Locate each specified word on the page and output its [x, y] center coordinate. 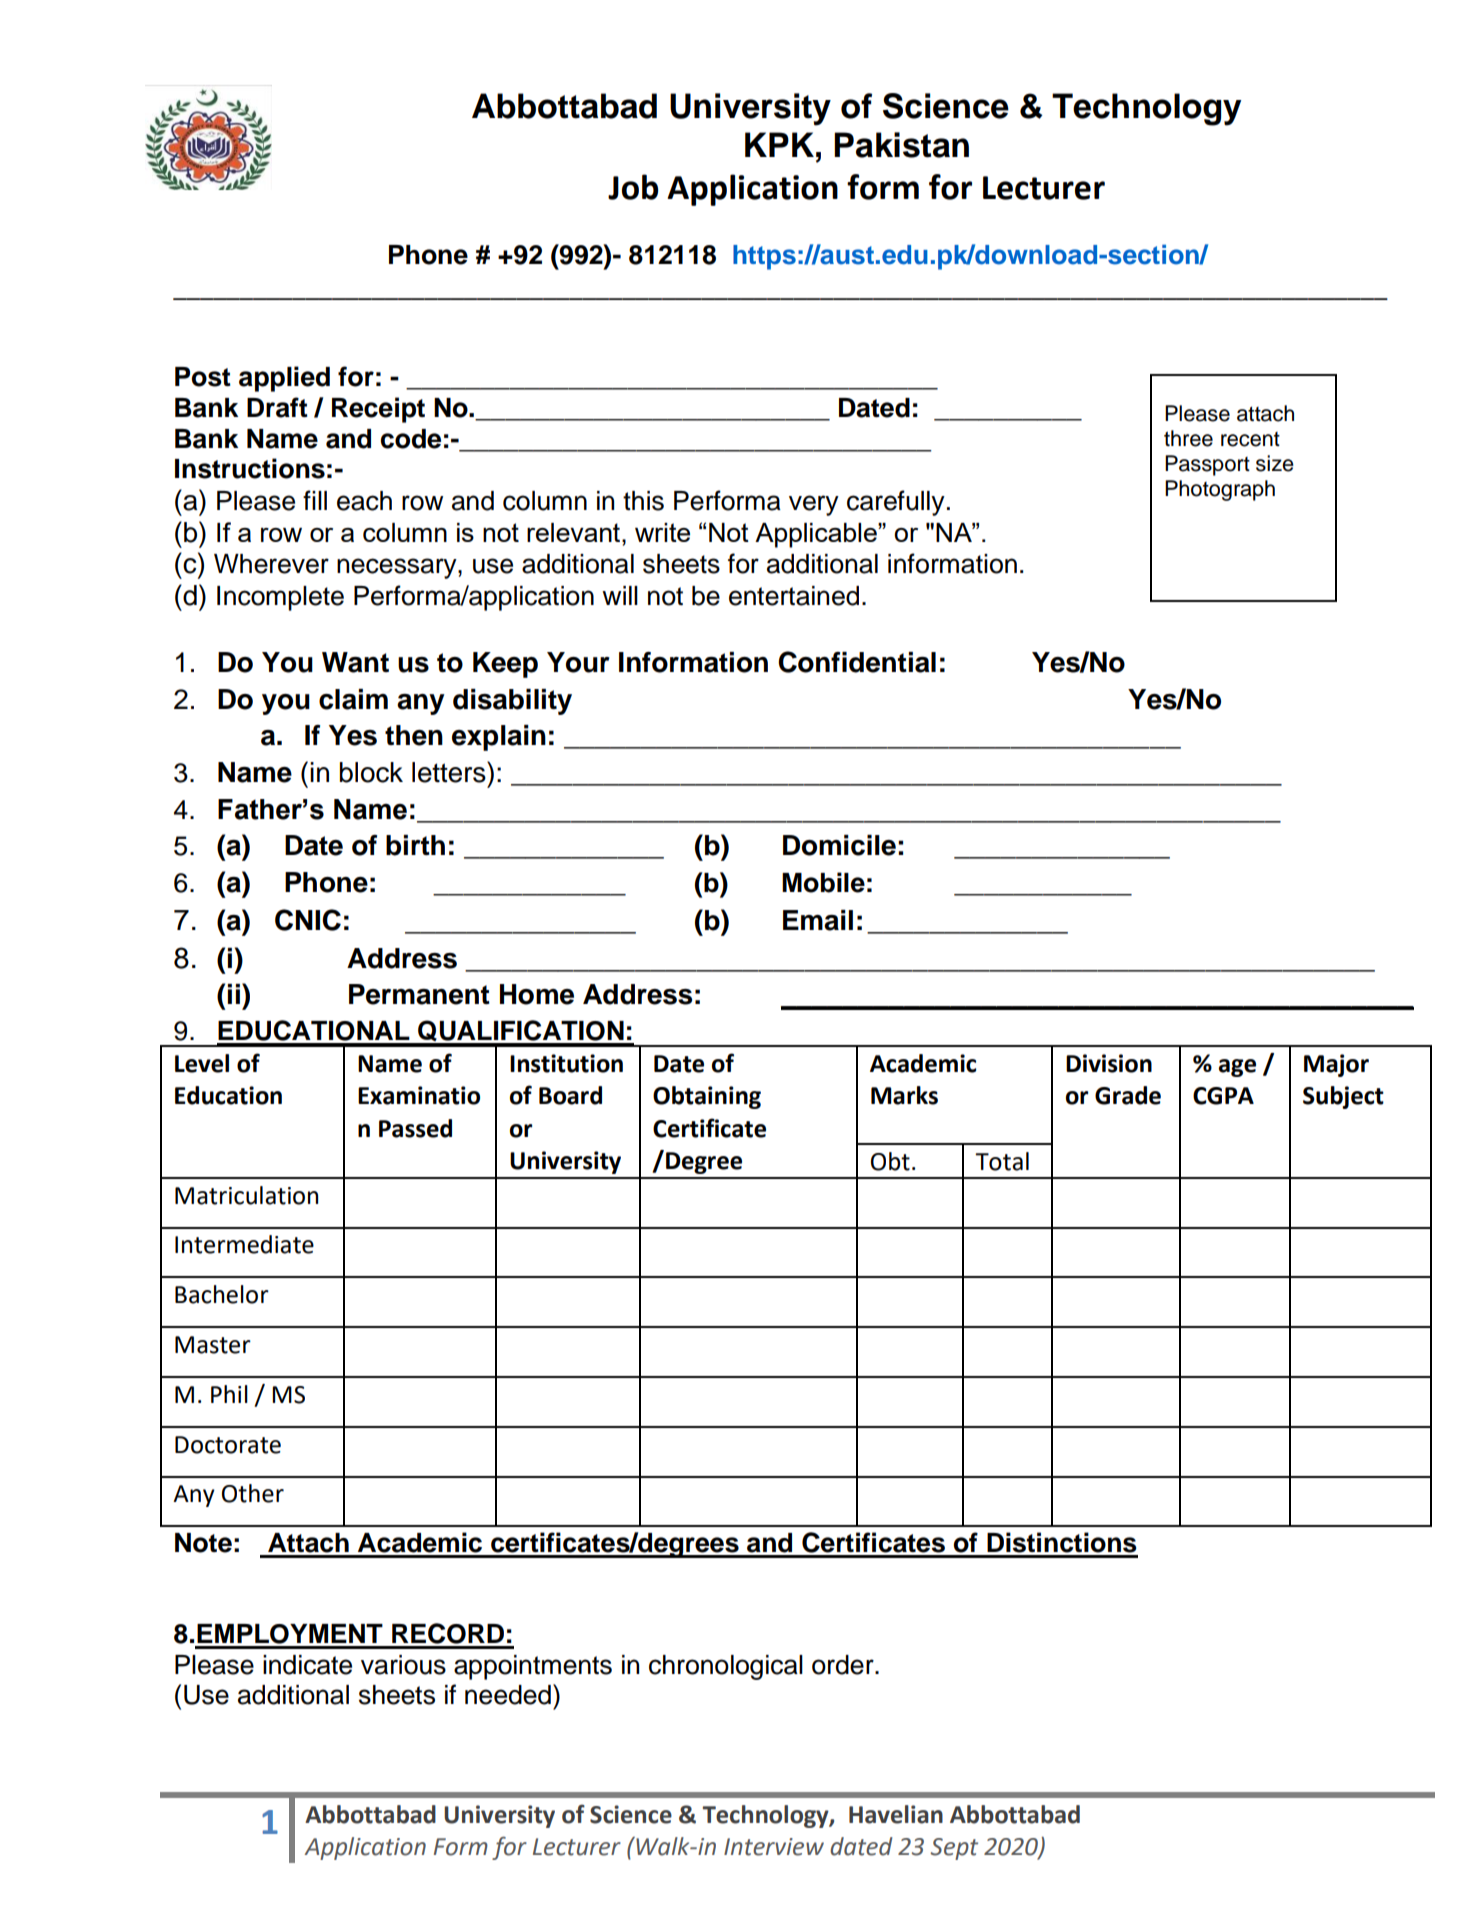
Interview [774, 1847]
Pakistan [901, 145]
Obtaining [707, 1097]
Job [633, 187]
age [1237, 1068]
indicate [307, 1665]
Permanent [419, 994]
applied [284, 379]
